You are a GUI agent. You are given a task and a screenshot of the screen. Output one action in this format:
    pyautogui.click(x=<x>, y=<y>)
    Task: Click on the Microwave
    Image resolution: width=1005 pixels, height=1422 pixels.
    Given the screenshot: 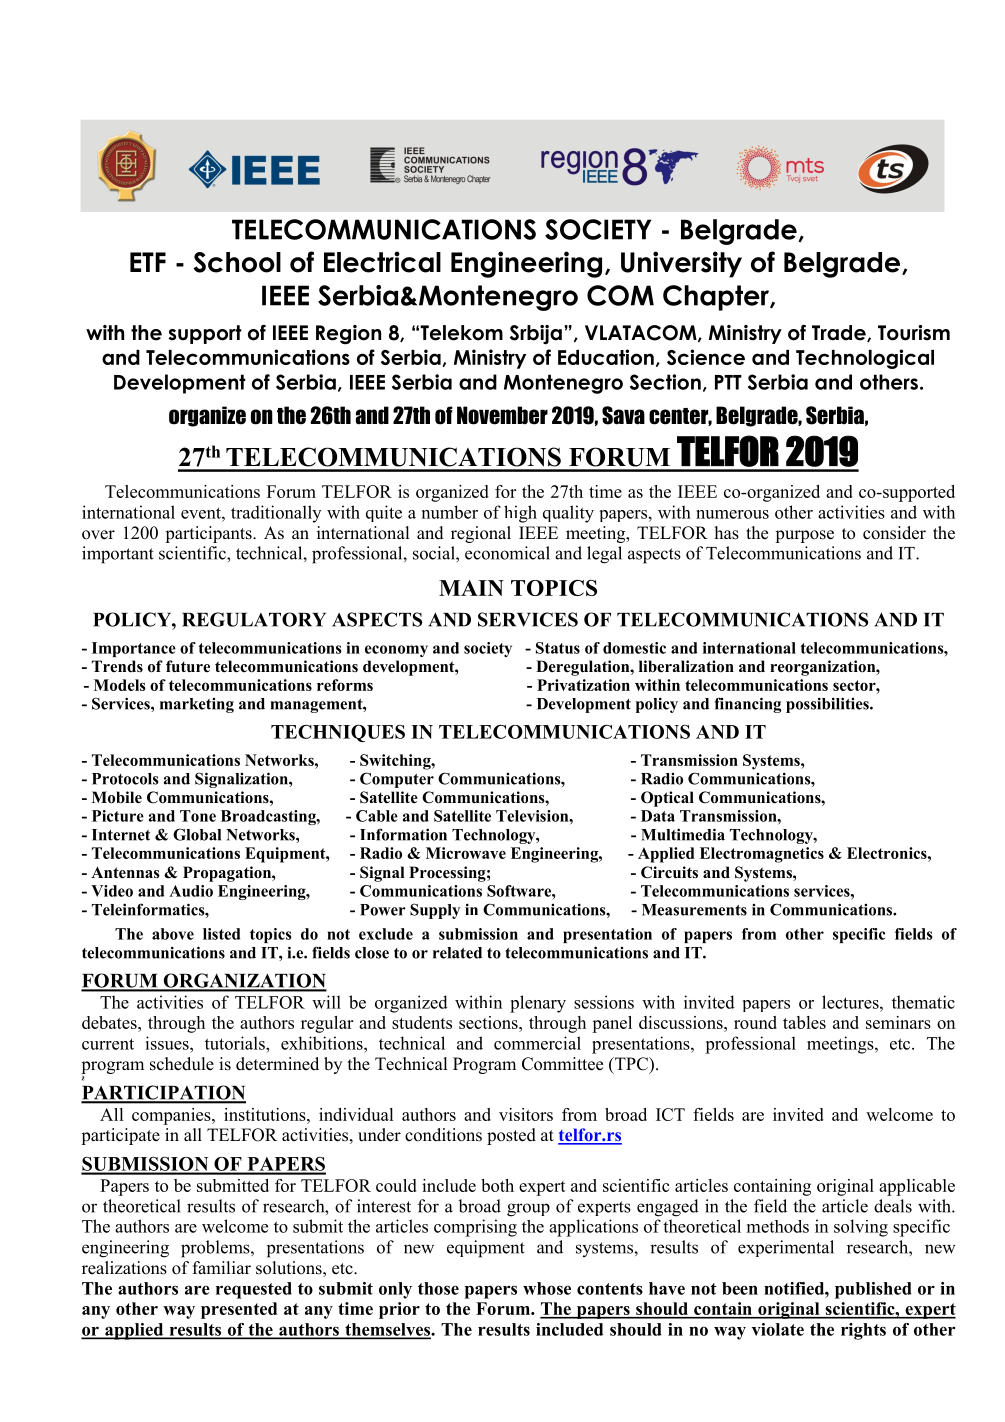 What is the action you would take?
    pyautogui.click(x=466, y=853)
